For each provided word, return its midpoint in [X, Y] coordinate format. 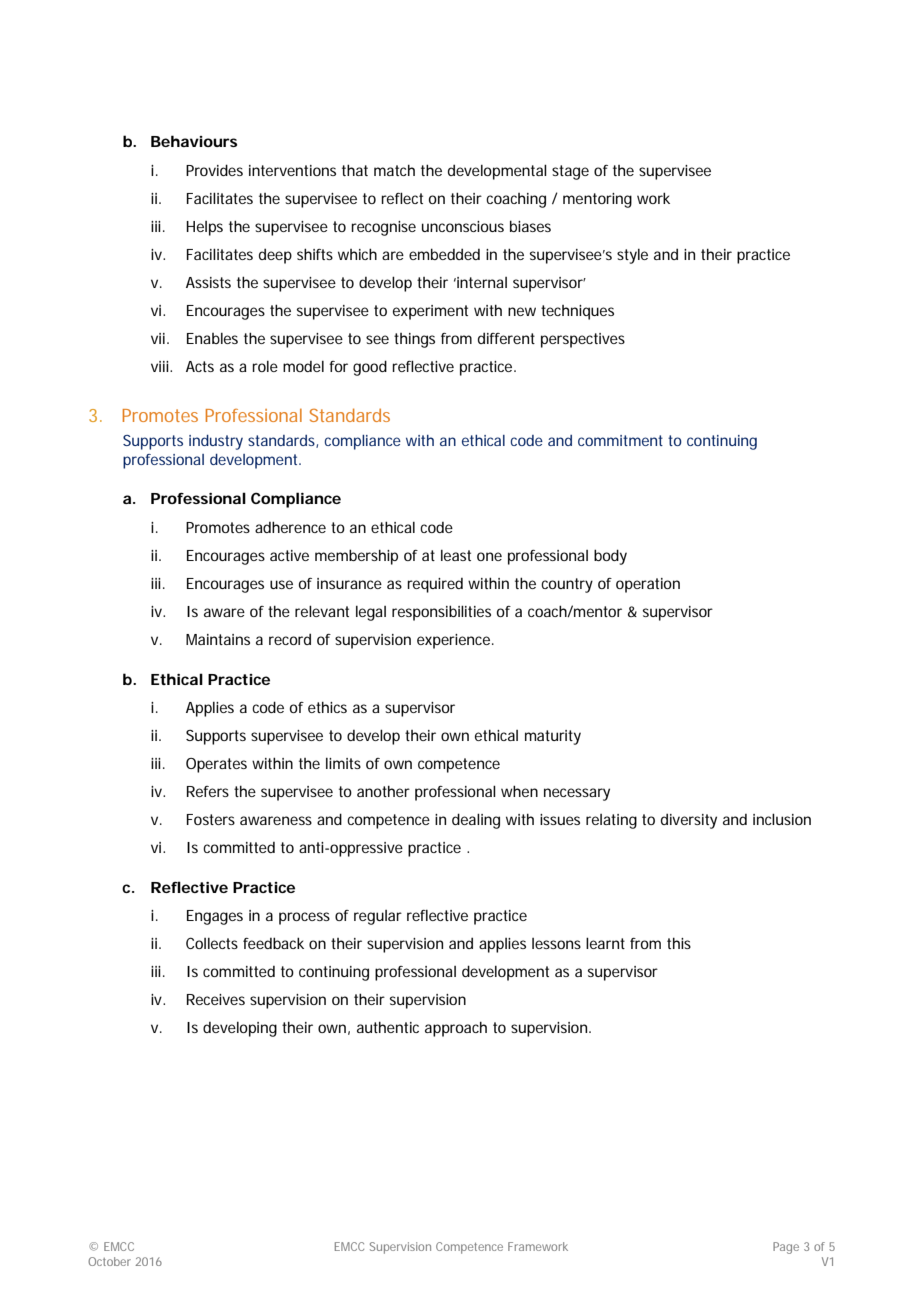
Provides [214, 170]
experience [453, 641]
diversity [689, 821]
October [109, 1261]
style [632, 256]
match [394, 170]
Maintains [218, 639]
